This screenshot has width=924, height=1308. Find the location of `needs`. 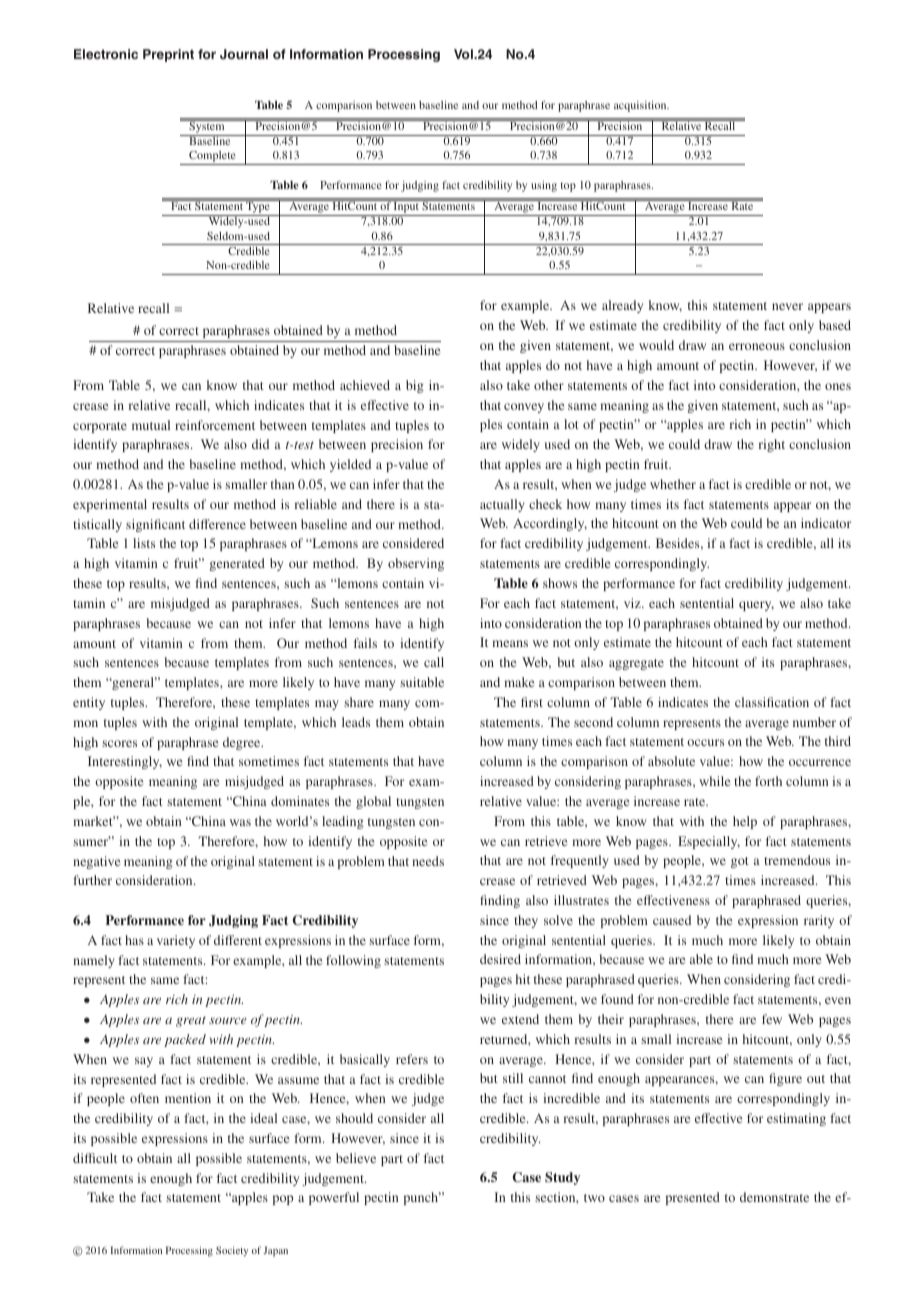

needs is located at coordinates (428, 861).
